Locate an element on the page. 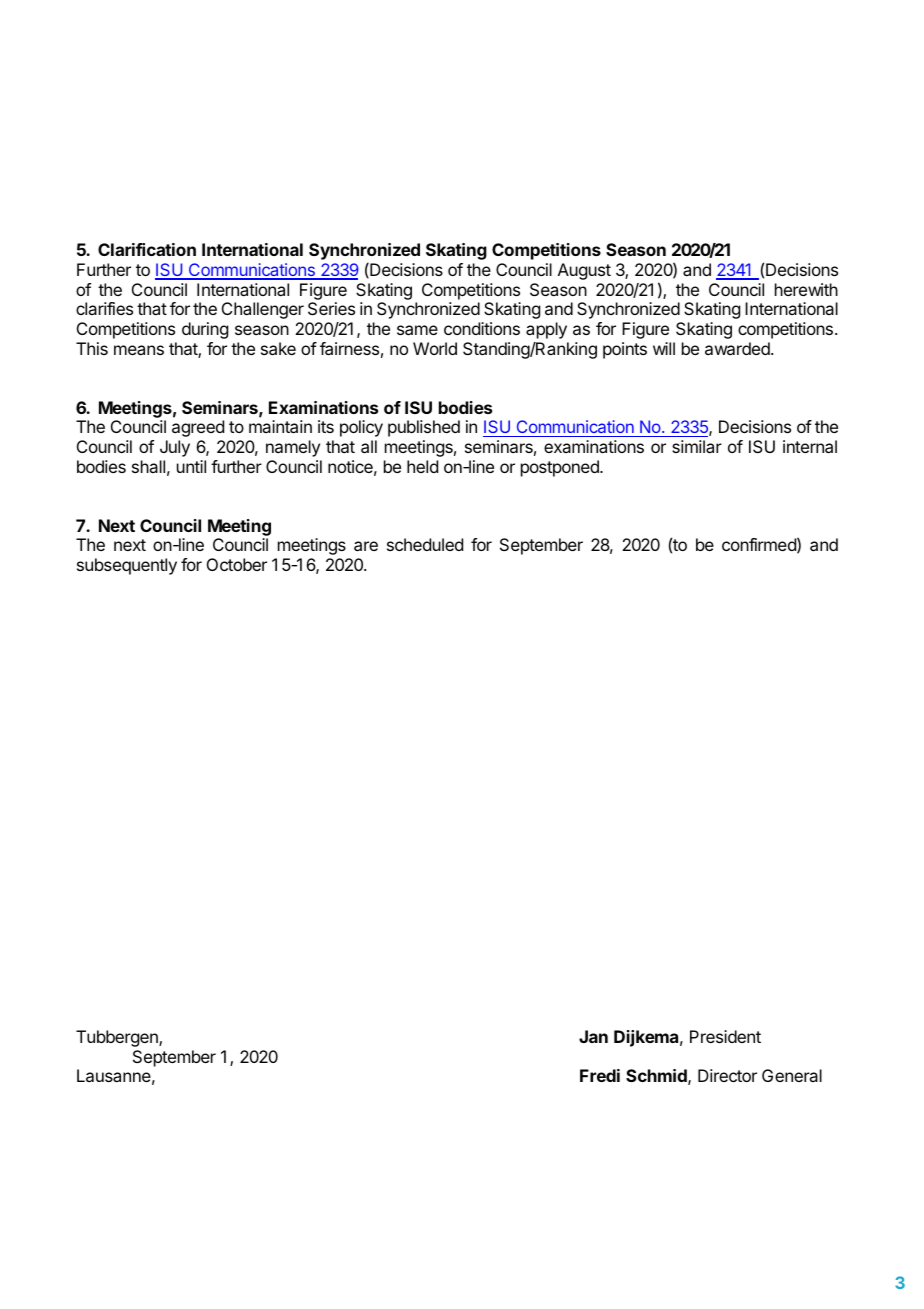 The image size is (924, 1309). President is located at coordinates (725, 1036).
